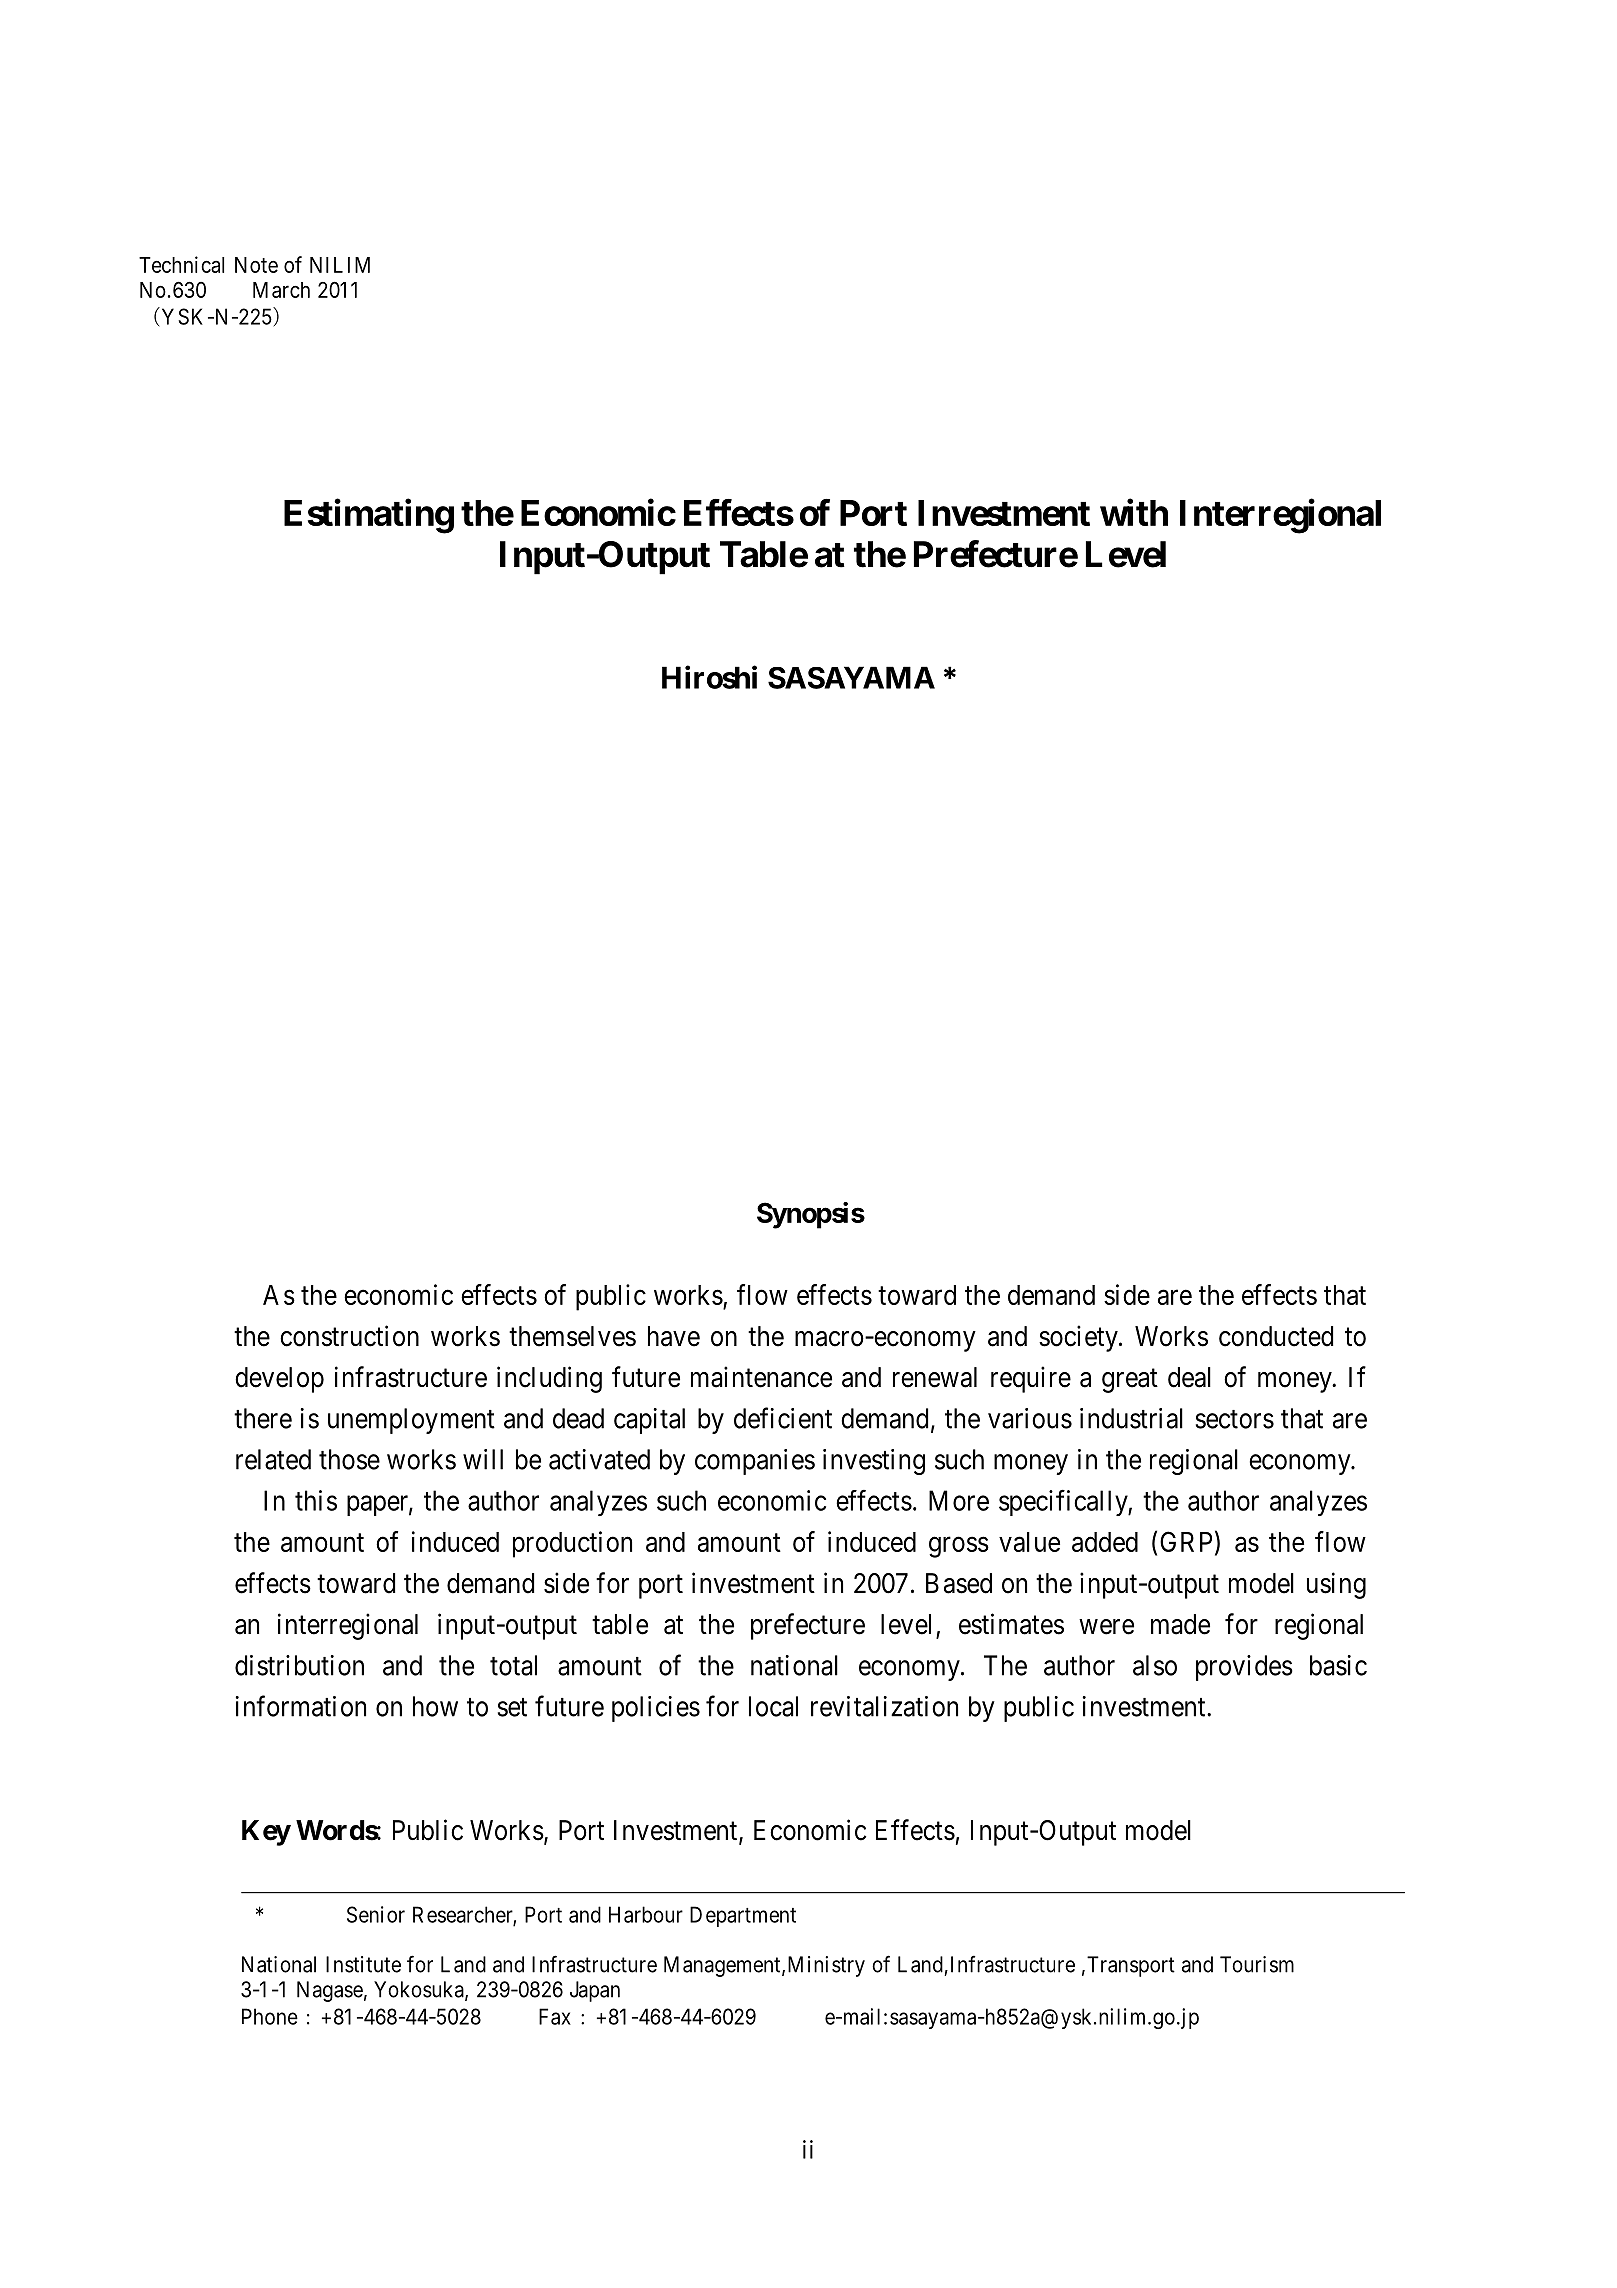  What do you see at coordinates (349, 1336) in the screenshot?
I see `construction` at bounding box center [349, 1336].
